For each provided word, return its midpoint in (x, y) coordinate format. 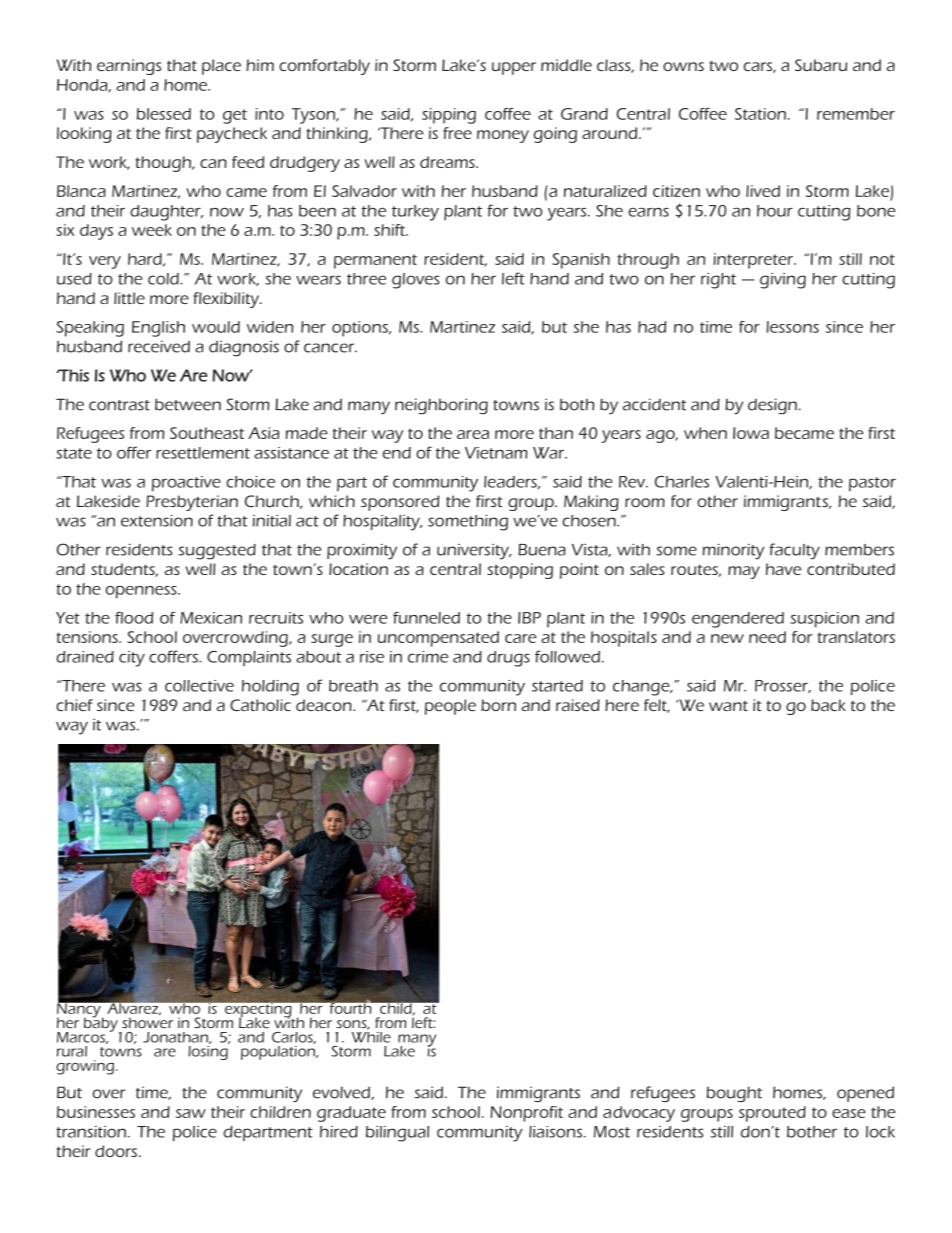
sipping (449, 116)
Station (760, 114)
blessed (164, 114)
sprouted (772, 1114)
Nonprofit (526, 1114)
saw (191, 1113)
